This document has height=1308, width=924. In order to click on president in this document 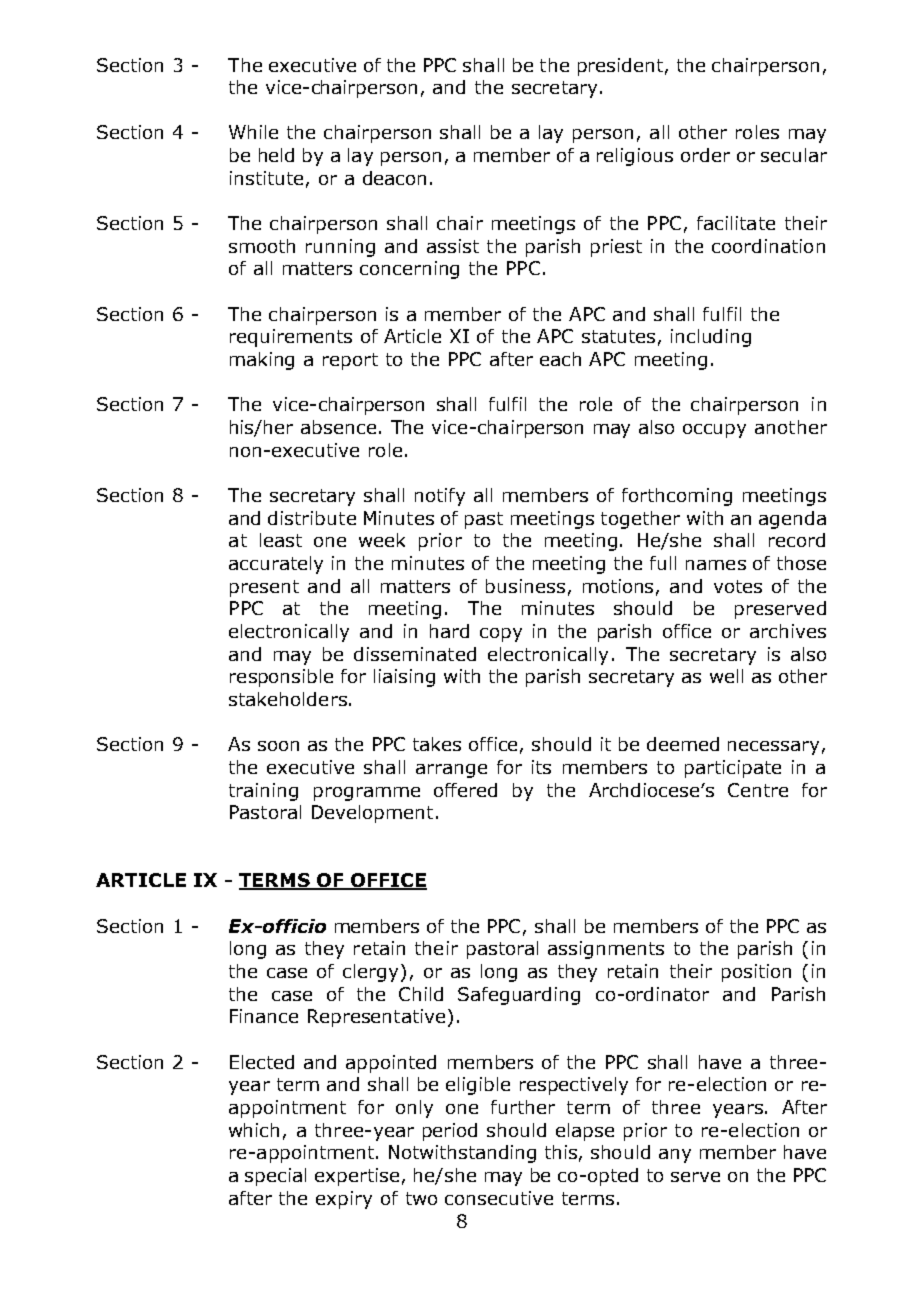, I will do `click(620, 67)`.
